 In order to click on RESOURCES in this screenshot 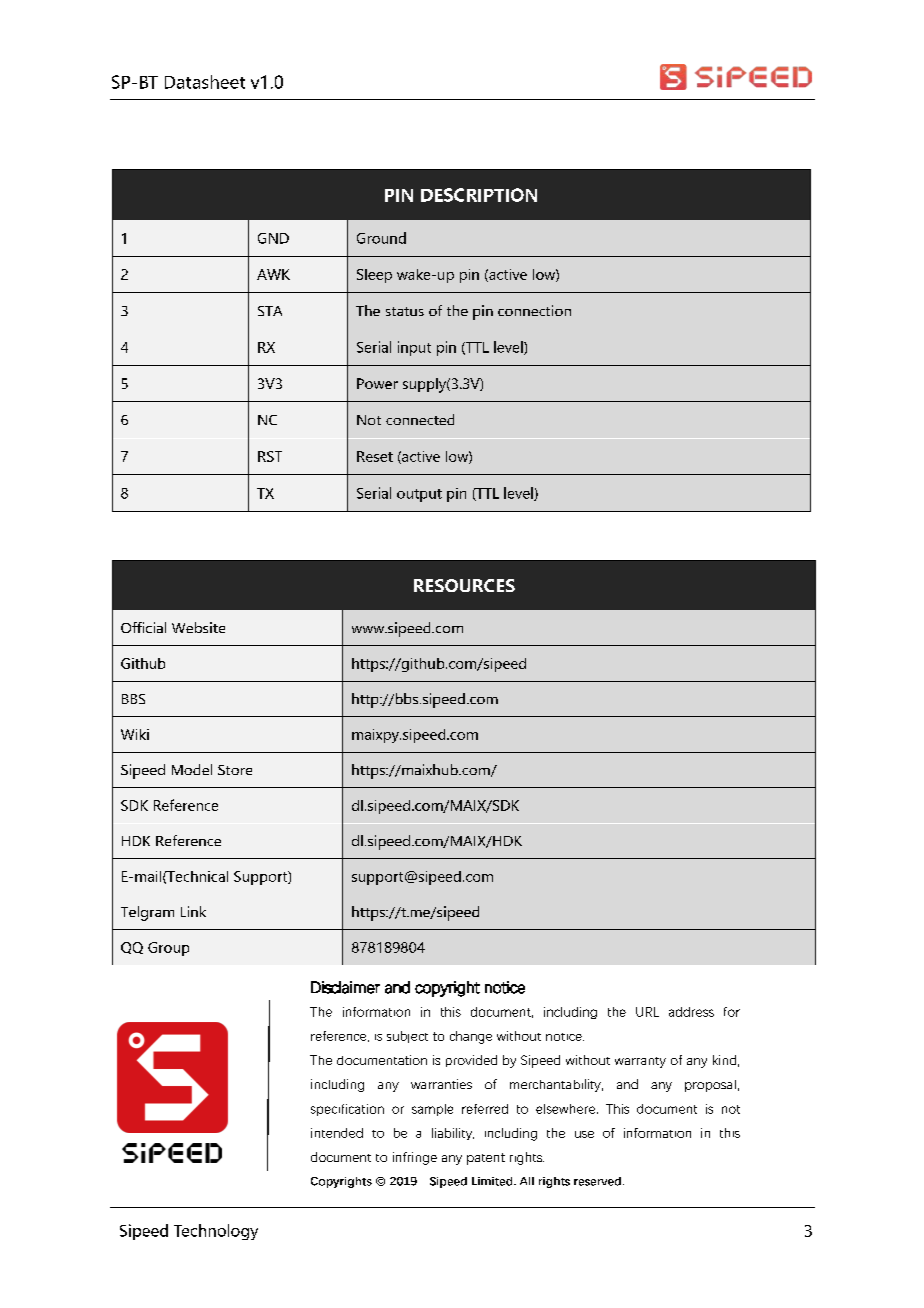, I will do `click(464, 585)`.
